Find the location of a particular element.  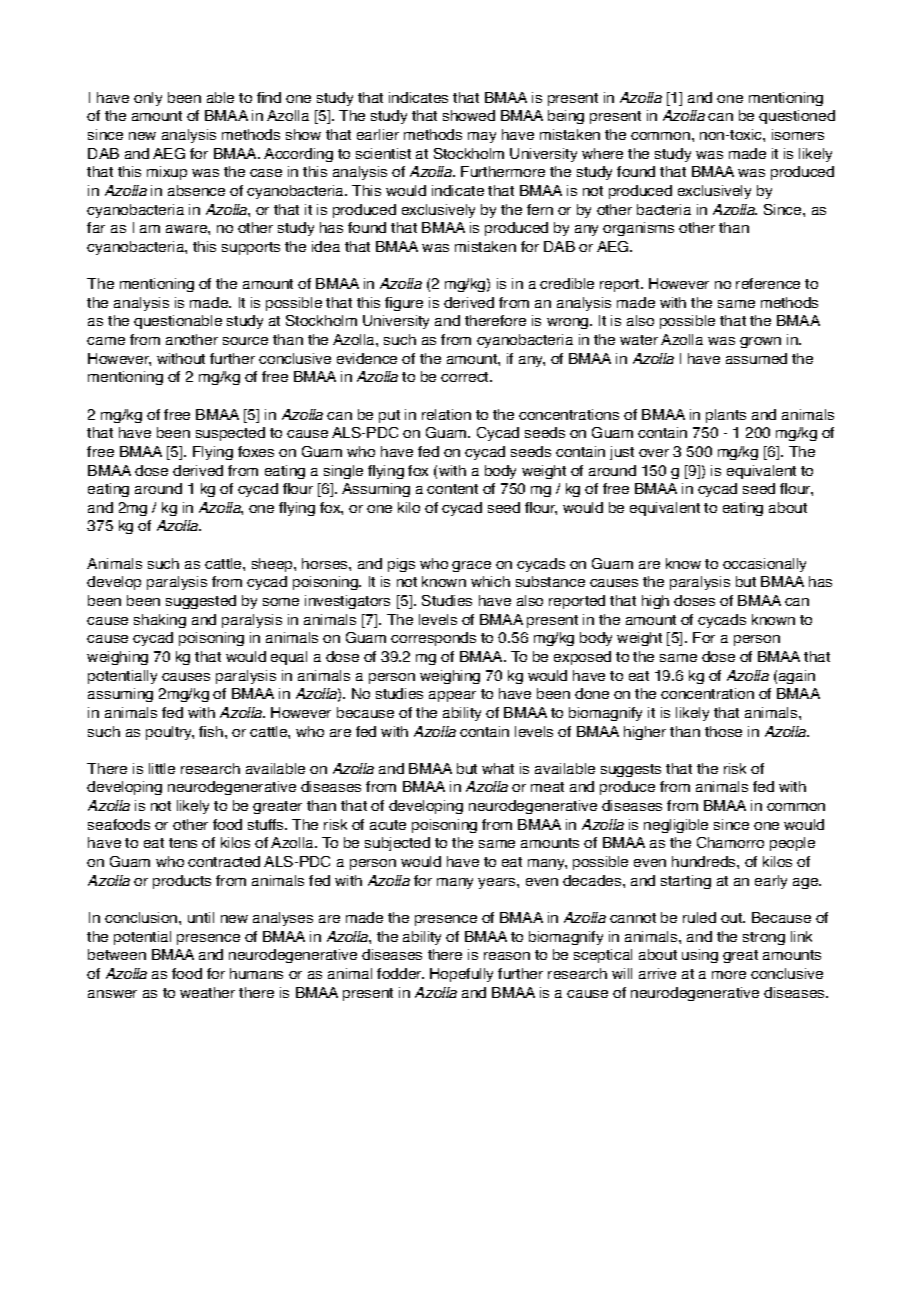

only is located at coordinates (148, 99).
